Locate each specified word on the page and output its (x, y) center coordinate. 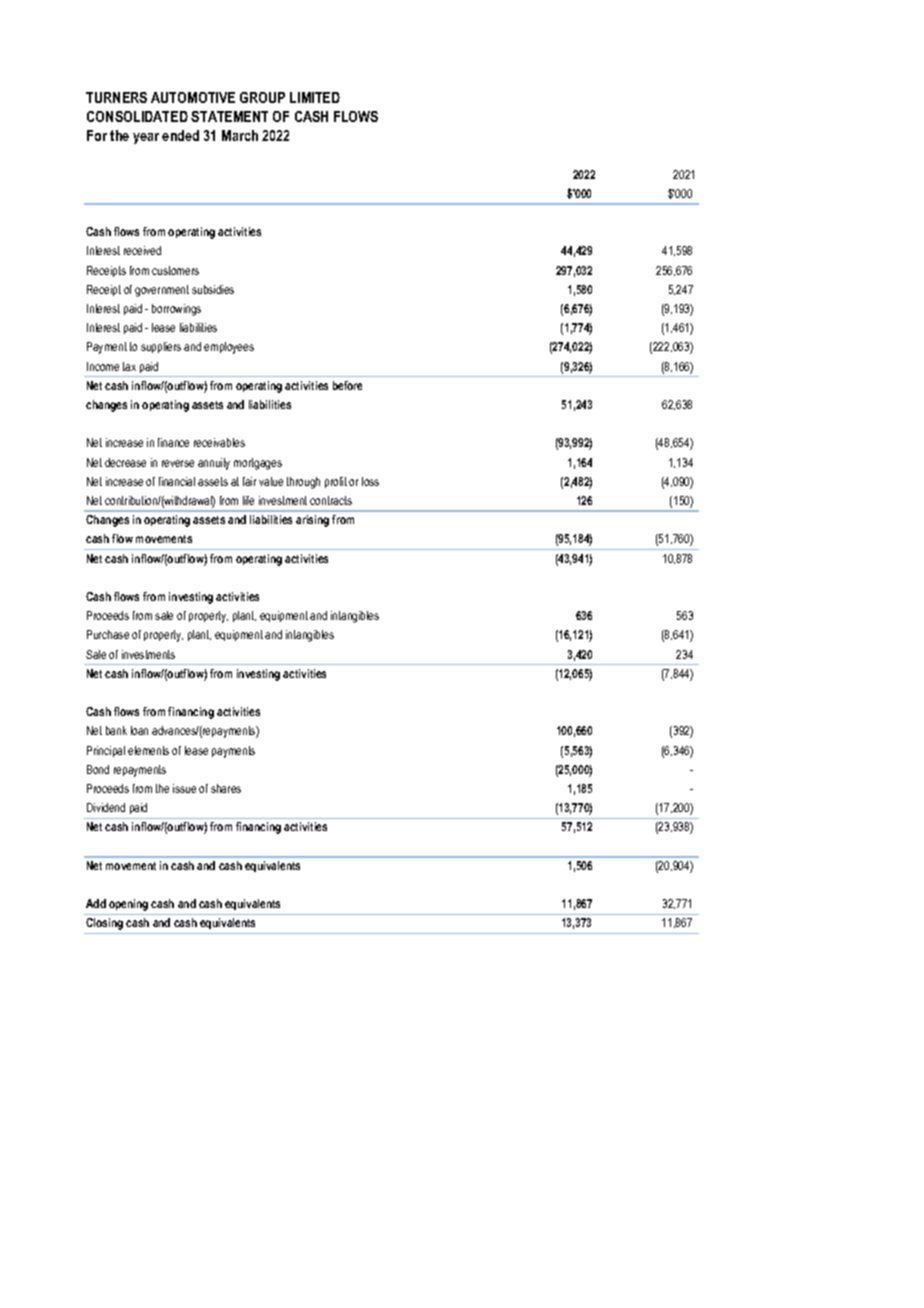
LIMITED (315, 97)
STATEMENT (229, 116)
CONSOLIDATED (137, 116)
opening (128, 905)
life (248, 500)
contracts (331, 500)
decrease (125, 462)
